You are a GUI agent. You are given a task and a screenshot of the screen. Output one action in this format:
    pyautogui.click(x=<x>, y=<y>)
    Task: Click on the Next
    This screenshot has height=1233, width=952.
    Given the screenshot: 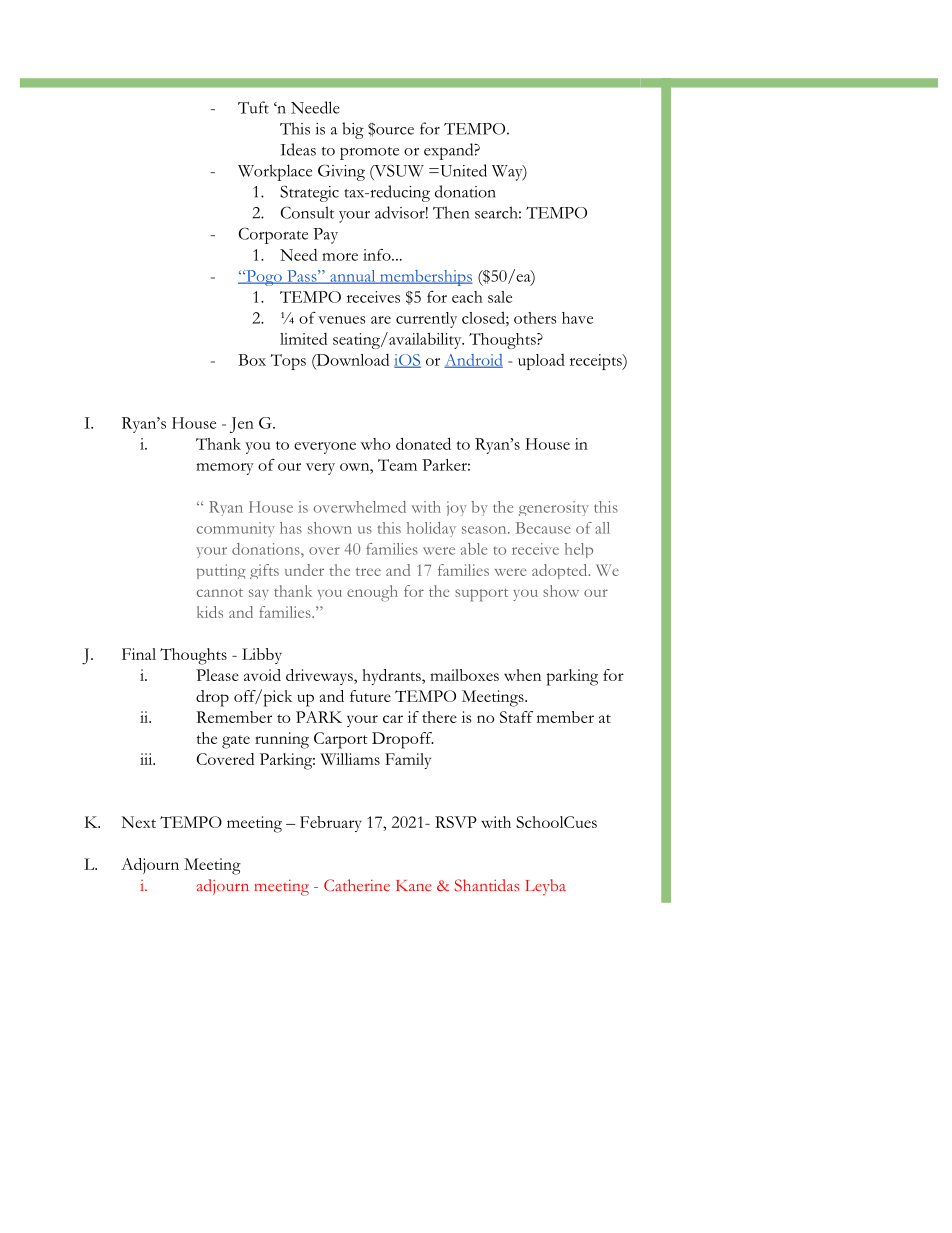 What is the action you would take?
    pyautogui.click(x=139, y=822)
